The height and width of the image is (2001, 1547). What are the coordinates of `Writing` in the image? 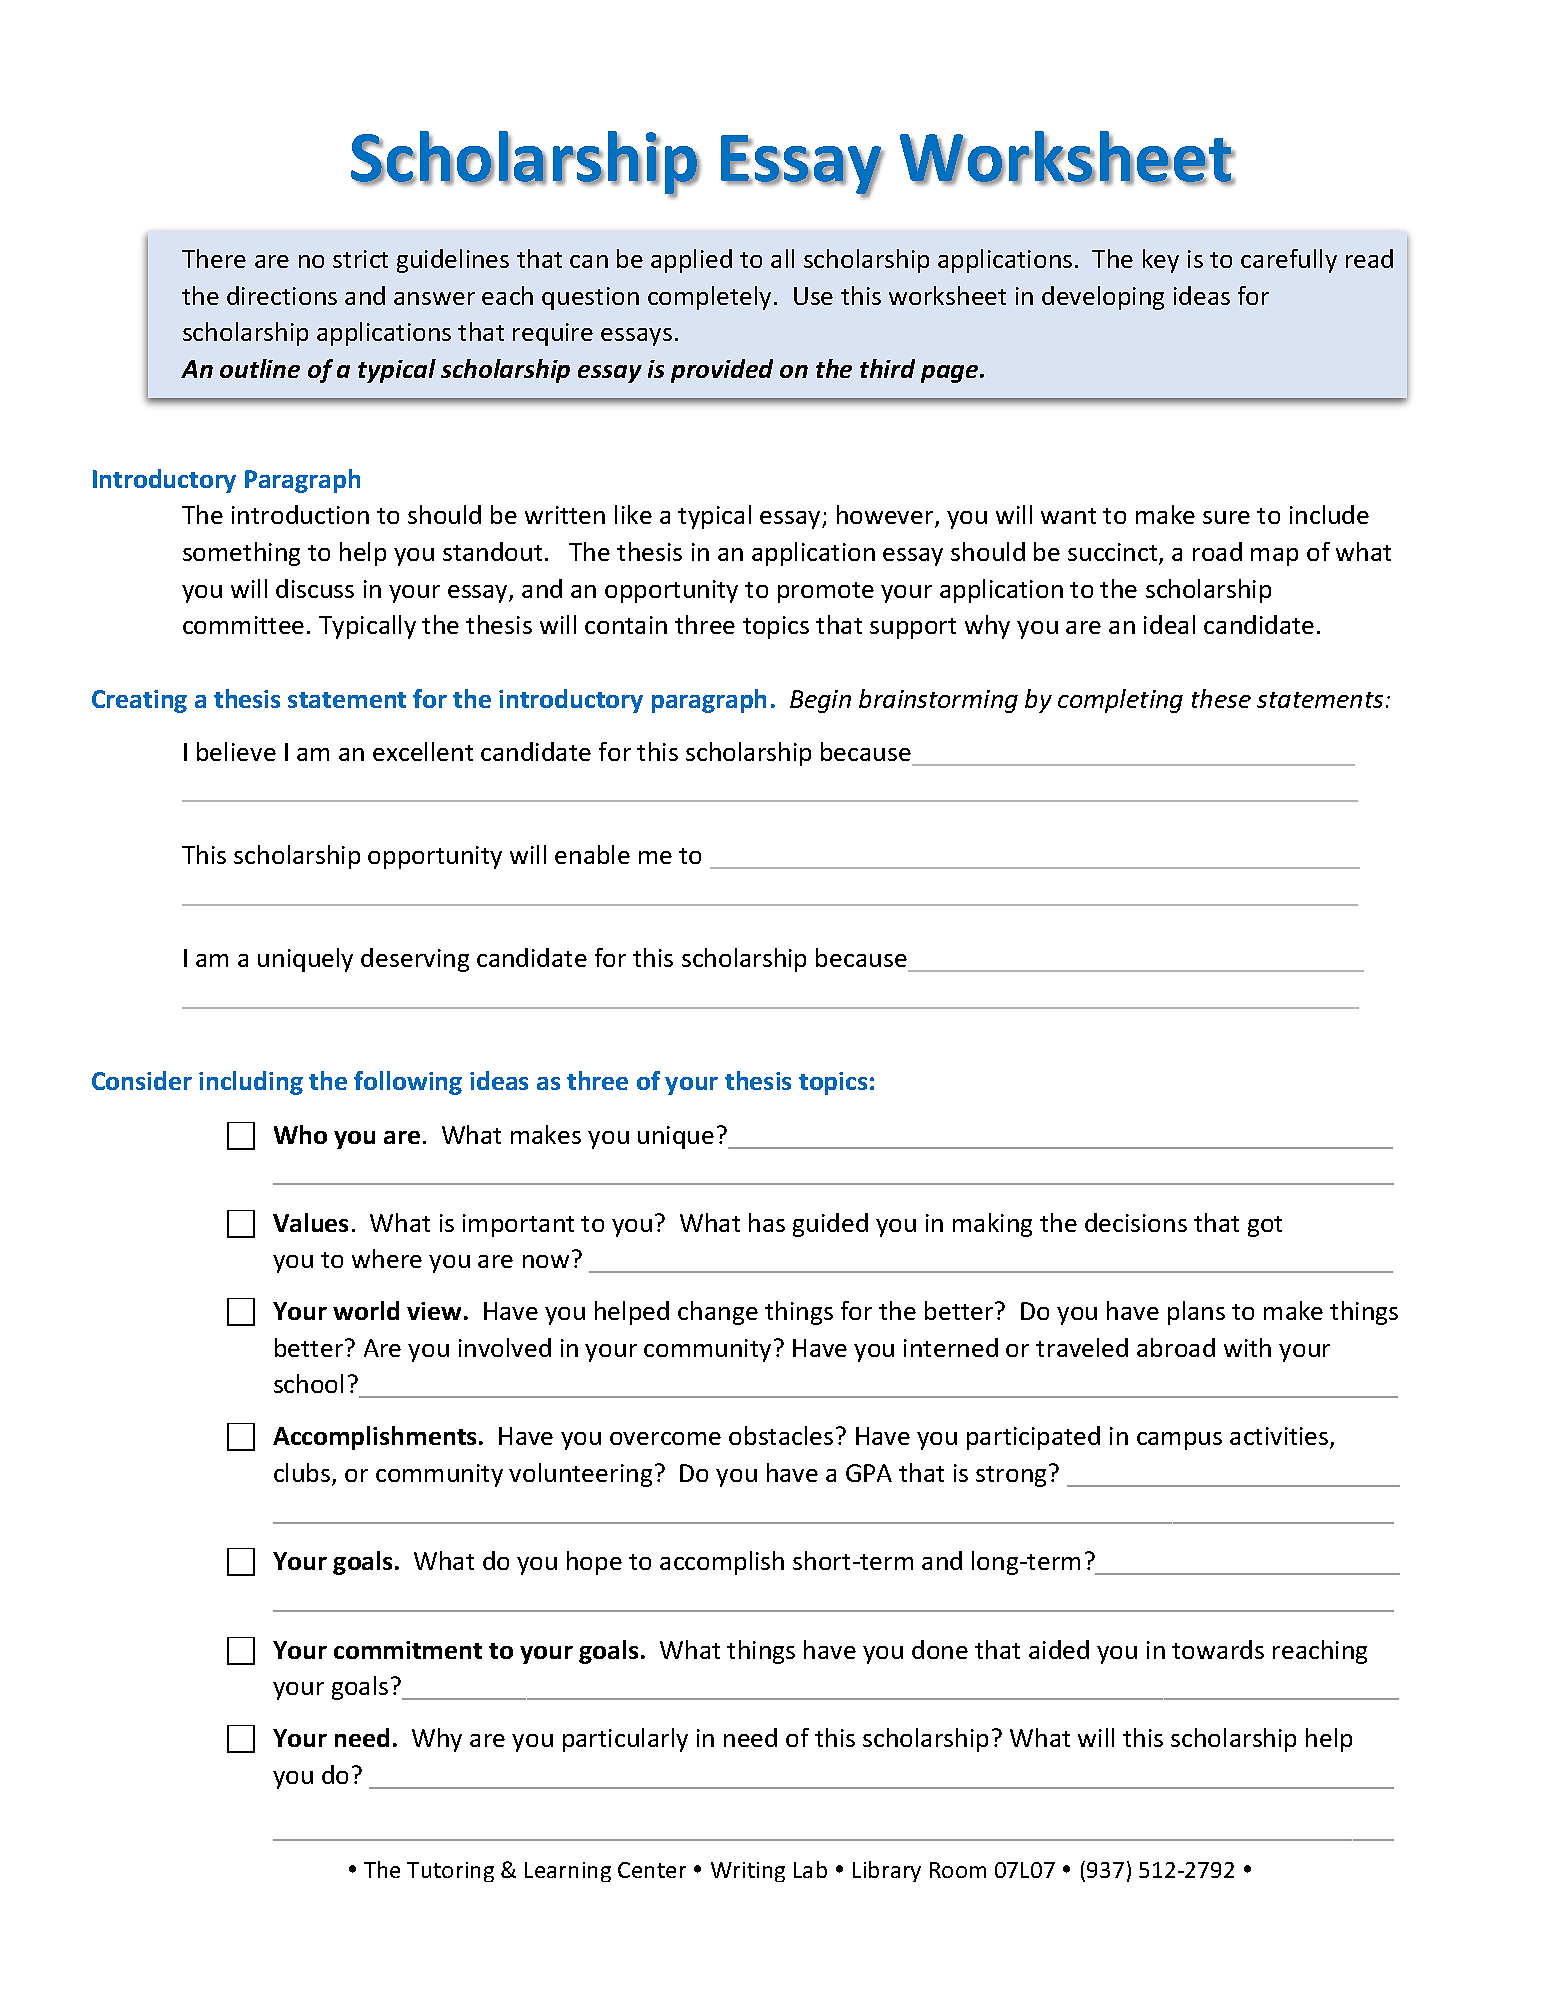 It's located at (748, 1872).
